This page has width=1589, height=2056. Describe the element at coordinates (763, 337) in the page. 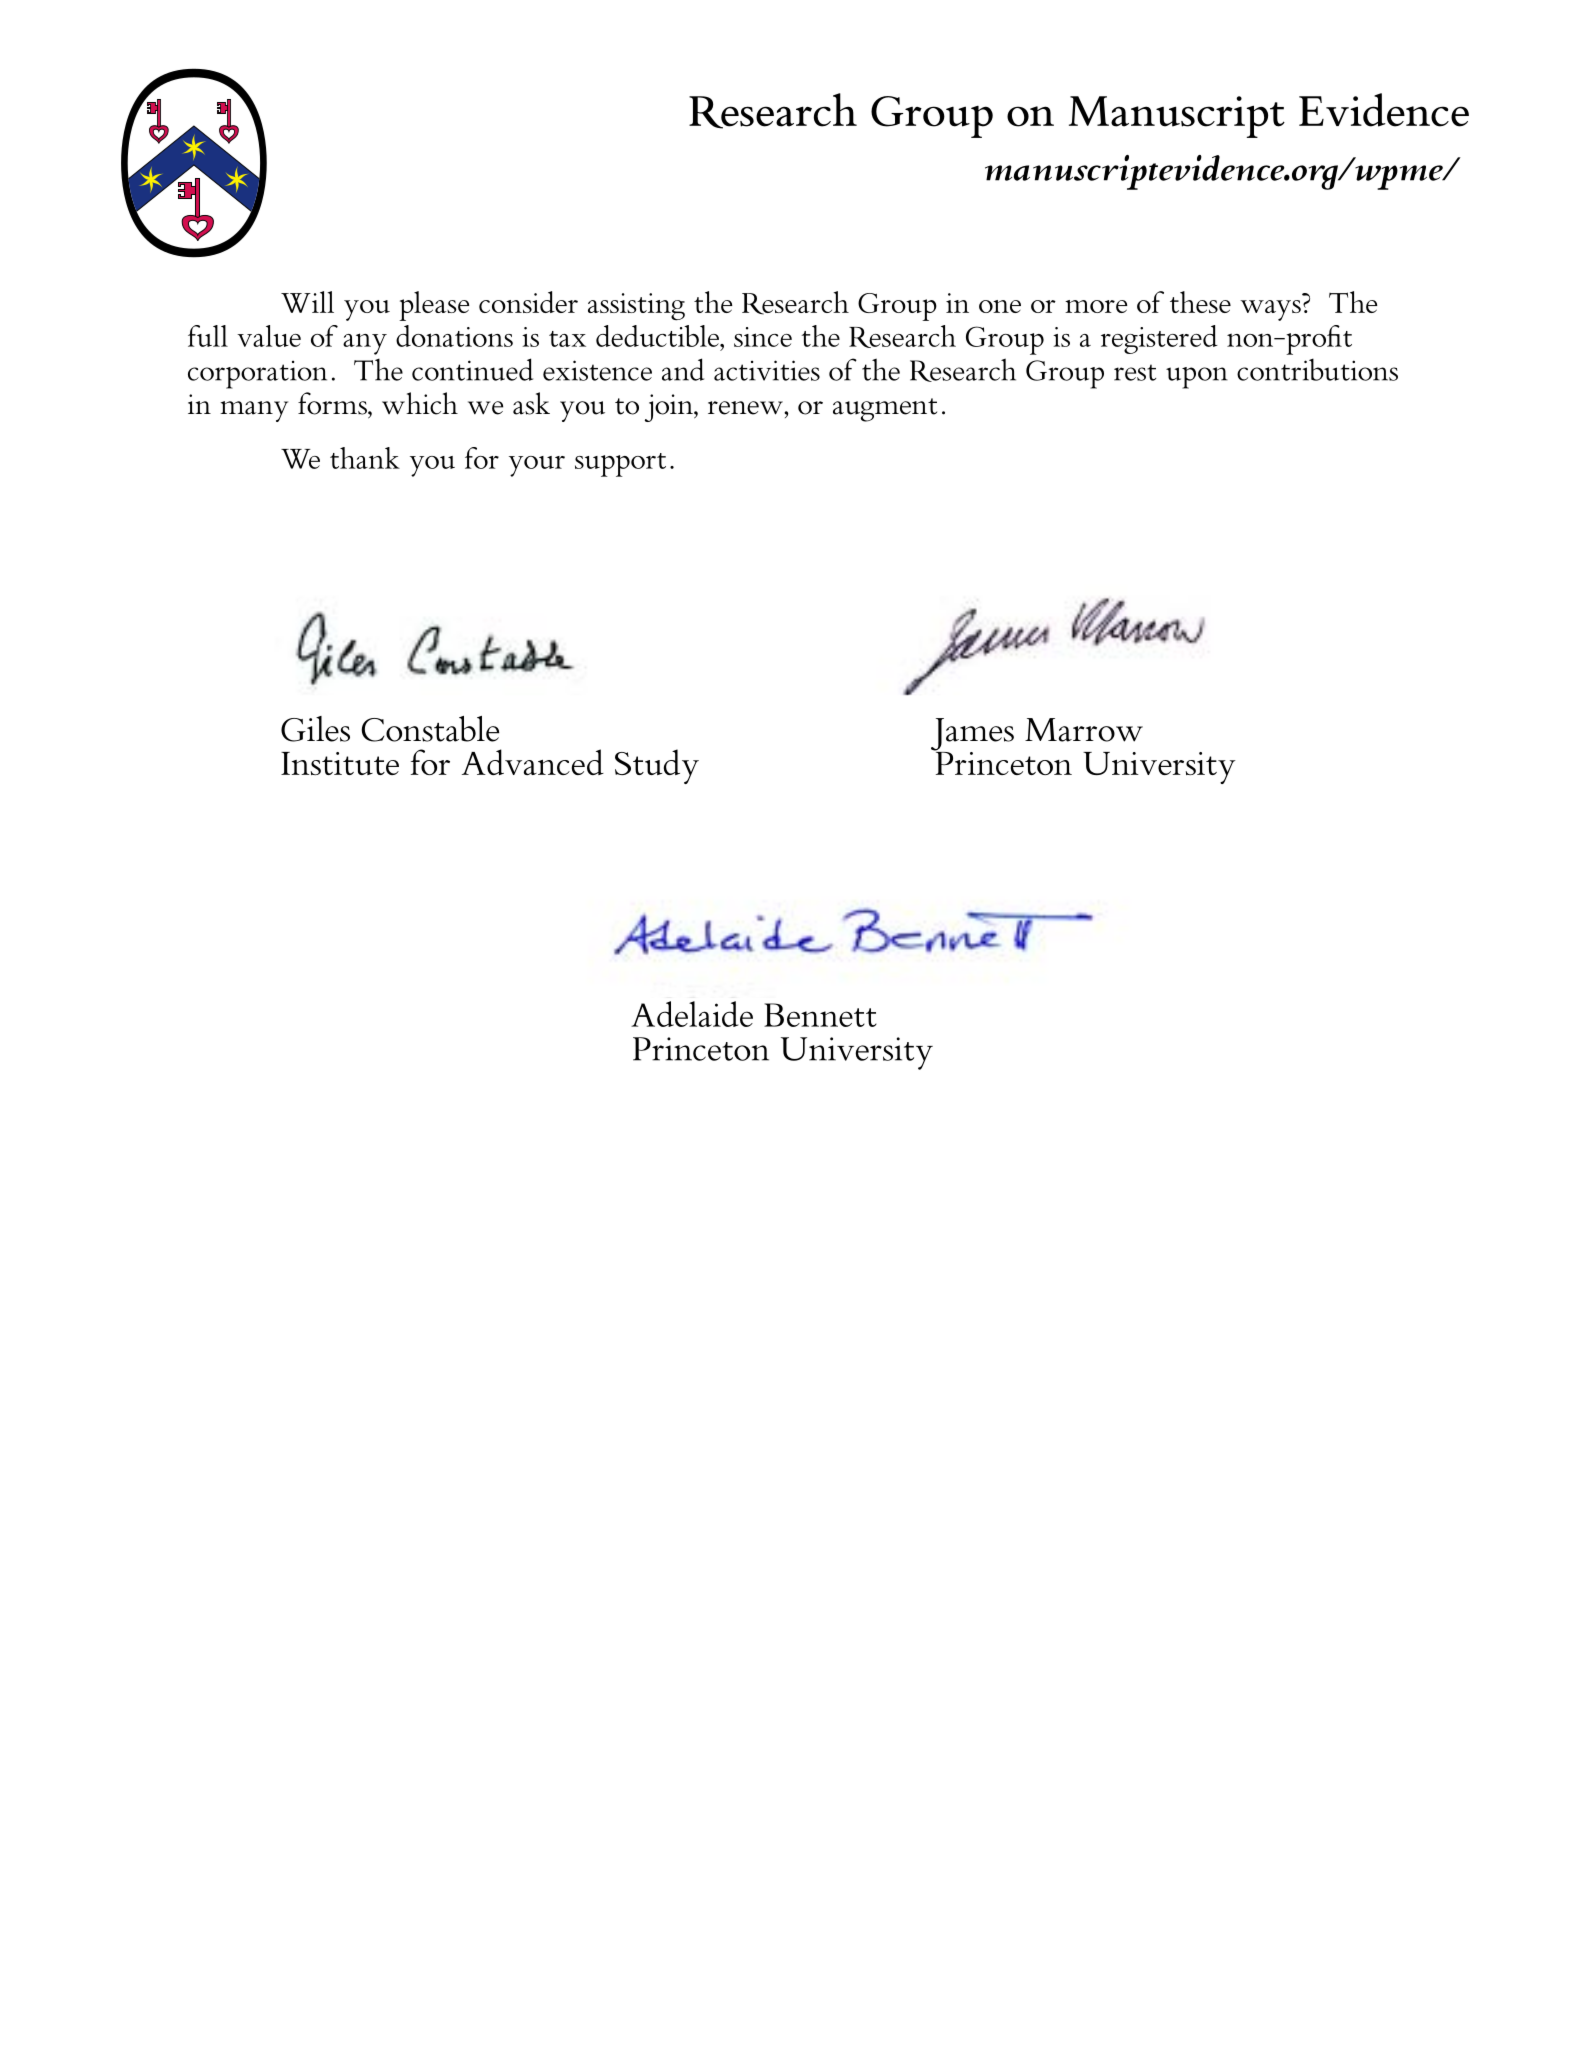

I see `since` at that location.
